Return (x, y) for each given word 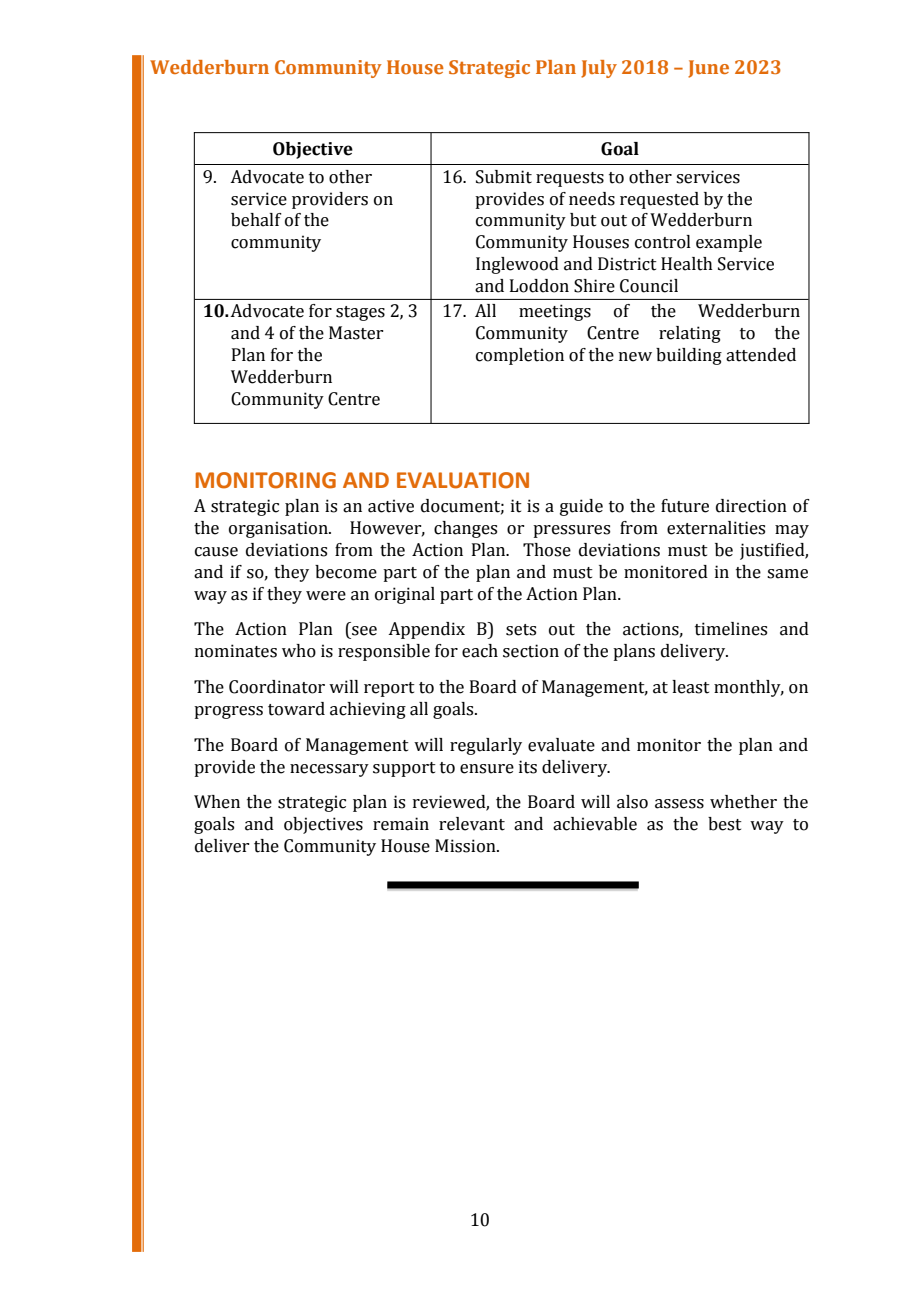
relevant (472, 824)
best (725, 824)
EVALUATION (463, 480)
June (708, 69)
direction (751, 506)
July (599, 69)
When (217, 802)
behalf (256, 220)
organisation (279, 529)
